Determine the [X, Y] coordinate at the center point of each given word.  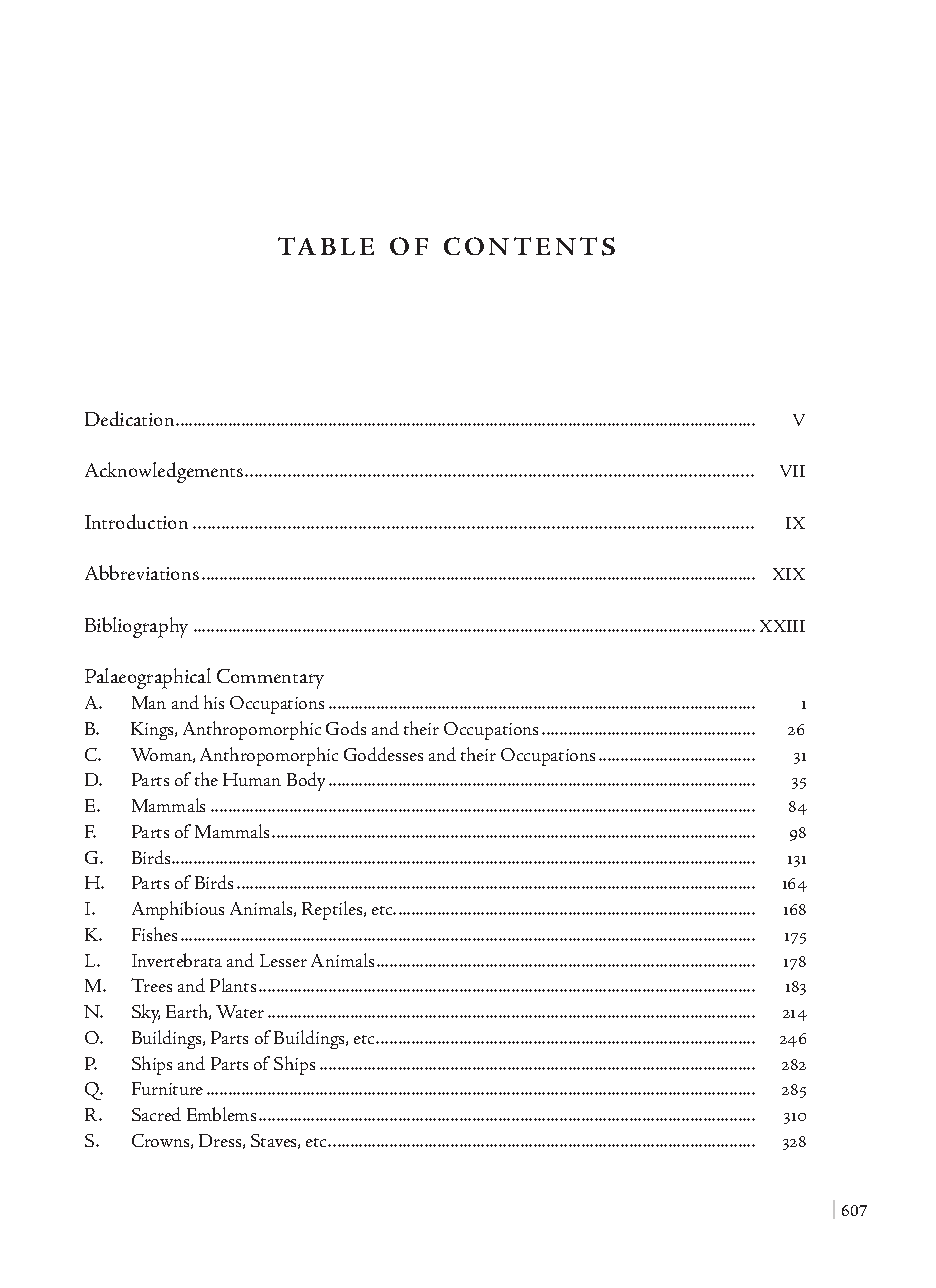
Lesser [283, 960]
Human [252, 779]
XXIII [782, 626]
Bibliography [136, 627]
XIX [789, 574]
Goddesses [383, 754]
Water [240, 1011]
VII [792, 471]
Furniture [167, 1088]
